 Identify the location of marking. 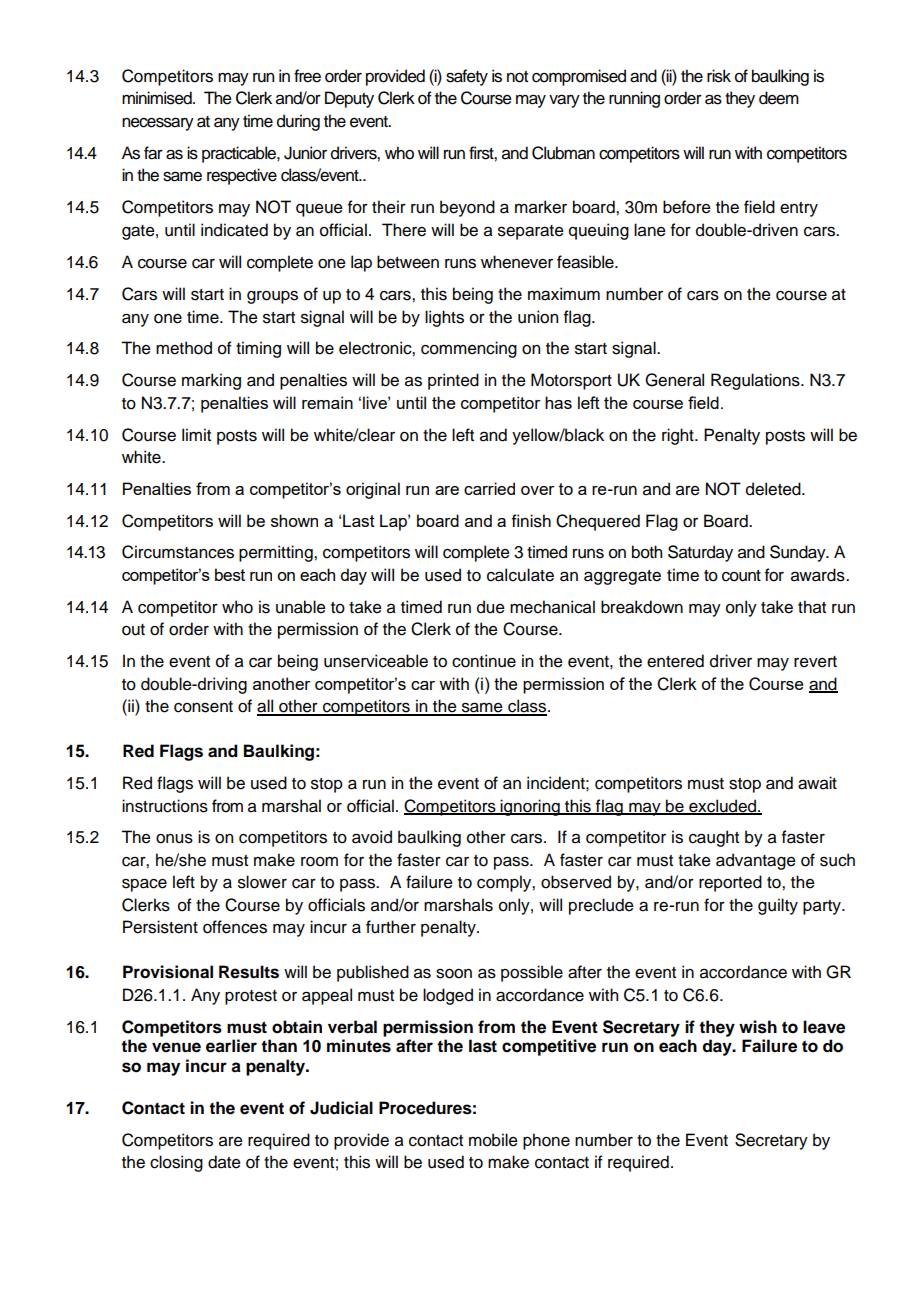
(211, 381).
